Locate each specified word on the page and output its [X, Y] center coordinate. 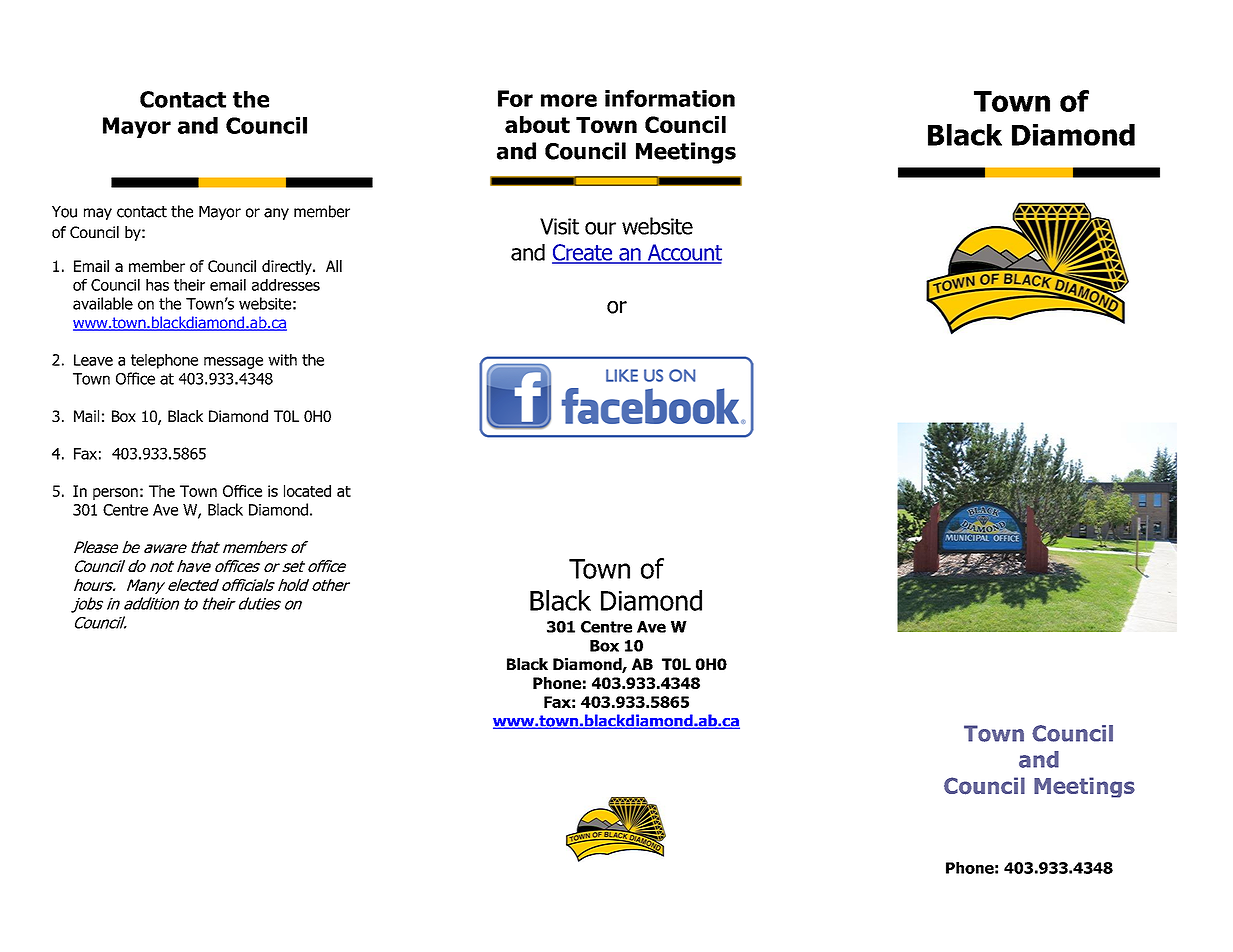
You [64, 212]
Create [583, 253]
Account [683, 253]
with [282, 360]
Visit [559, 226]
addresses [286, 285]
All [334, 266]
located [307, 491]
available [103, 303]
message [233, 363]
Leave [93, 360]
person [115, 494]
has [157, 285]
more [569, 100]
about [537, 124]
